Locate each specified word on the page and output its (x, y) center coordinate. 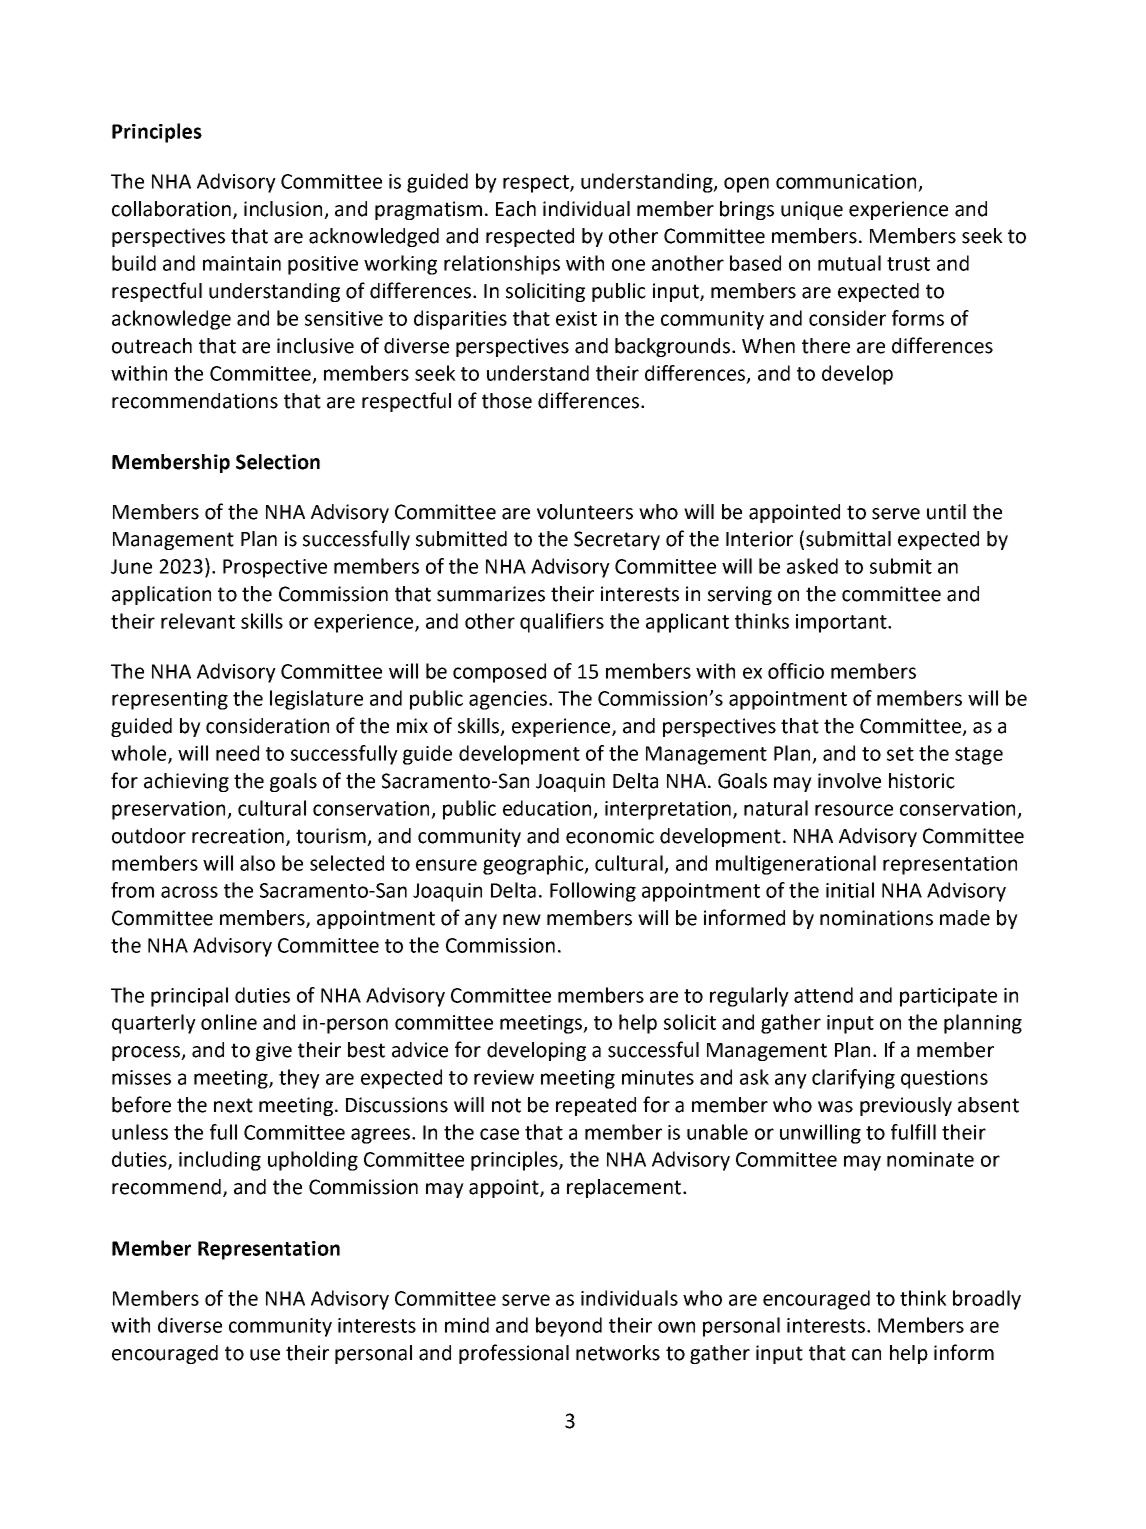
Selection (278, 462)
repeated (596, 1106)
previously (906, 1106)
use (265, 1355)
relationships (502, 265)
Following (593, 892)
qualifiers (562, 623)
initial (850, 890)
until (946, 512)
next (233, 1105)
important (842, 623)
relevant (198, 621)
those (507, 401)
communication (846, 181)
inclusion (283, 209)
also (257, 863)
